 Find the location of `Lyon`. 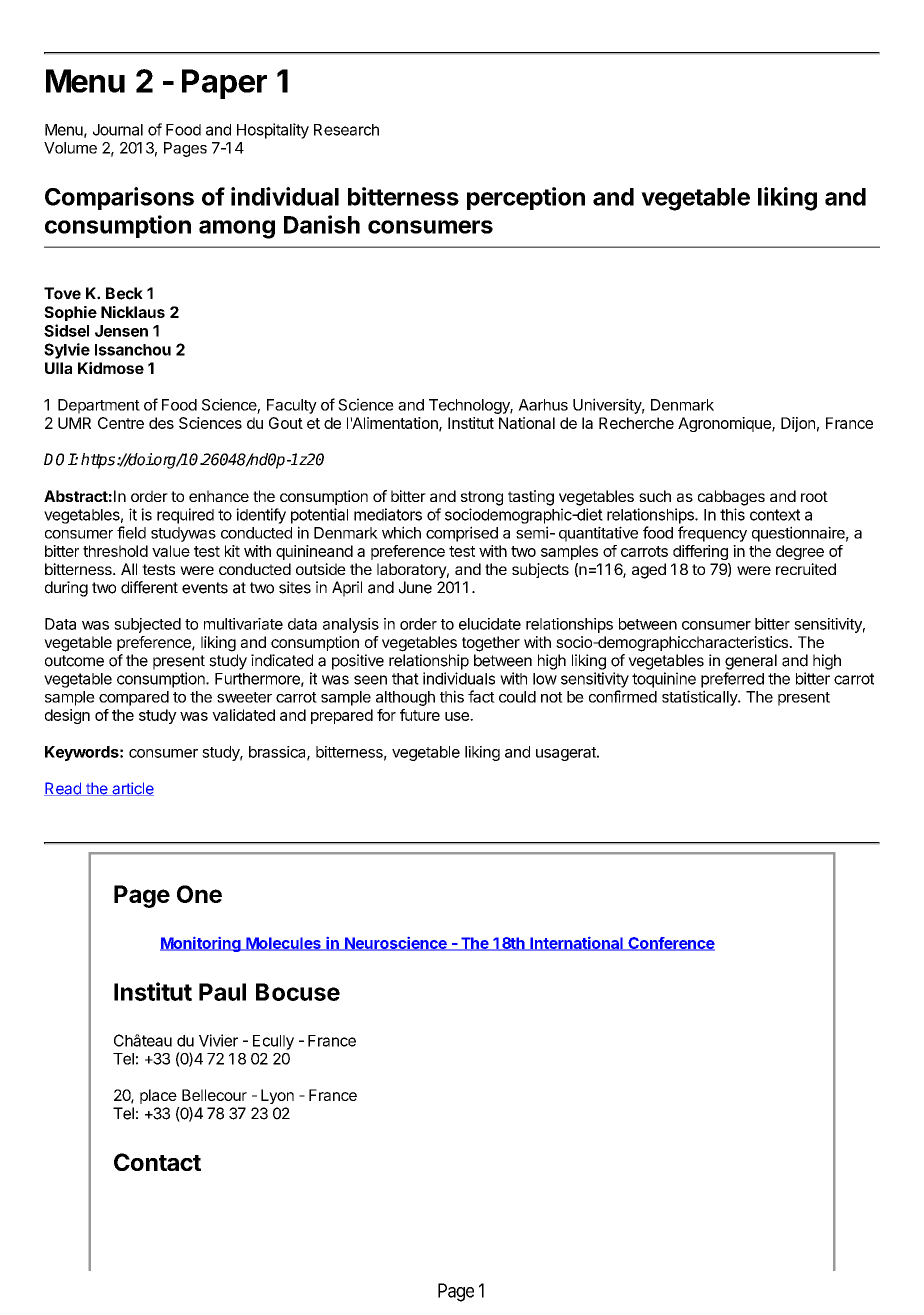

Lyon is located at coordinates (277, 1096).
